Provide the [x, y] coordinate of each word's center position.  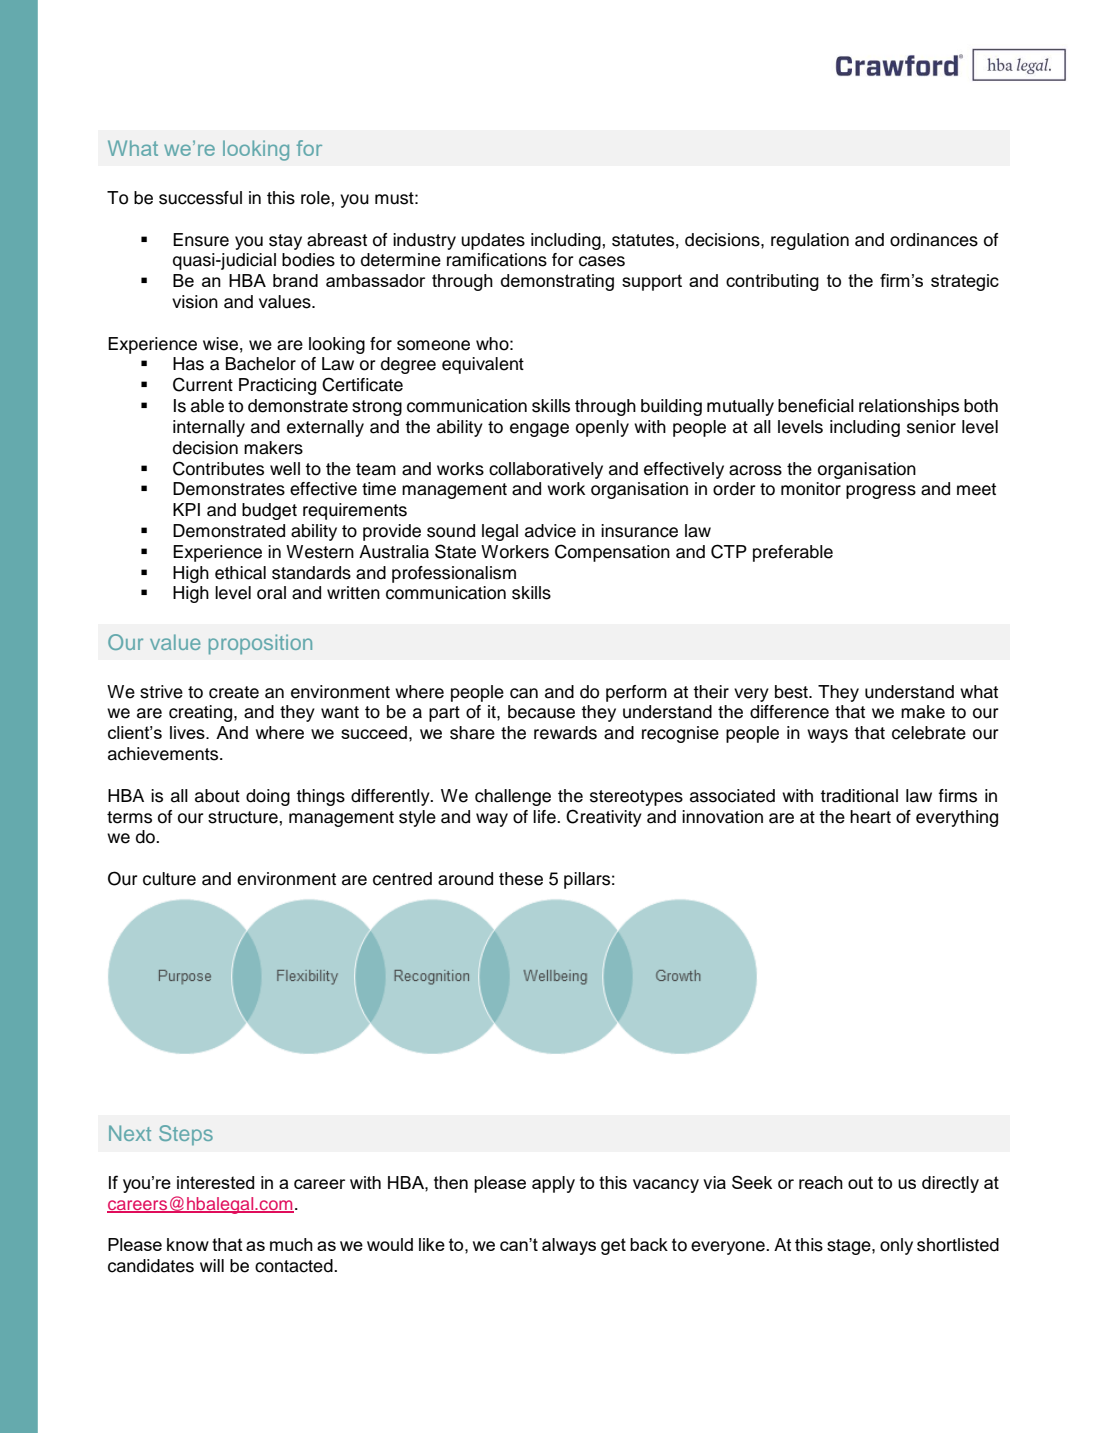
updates [493, 241]
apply [553, 1184]
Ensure [201, 240]
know [188, 1244]
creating [202, 713]
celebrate [929, 733]
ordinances [934, 240]
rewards [565, 733]
